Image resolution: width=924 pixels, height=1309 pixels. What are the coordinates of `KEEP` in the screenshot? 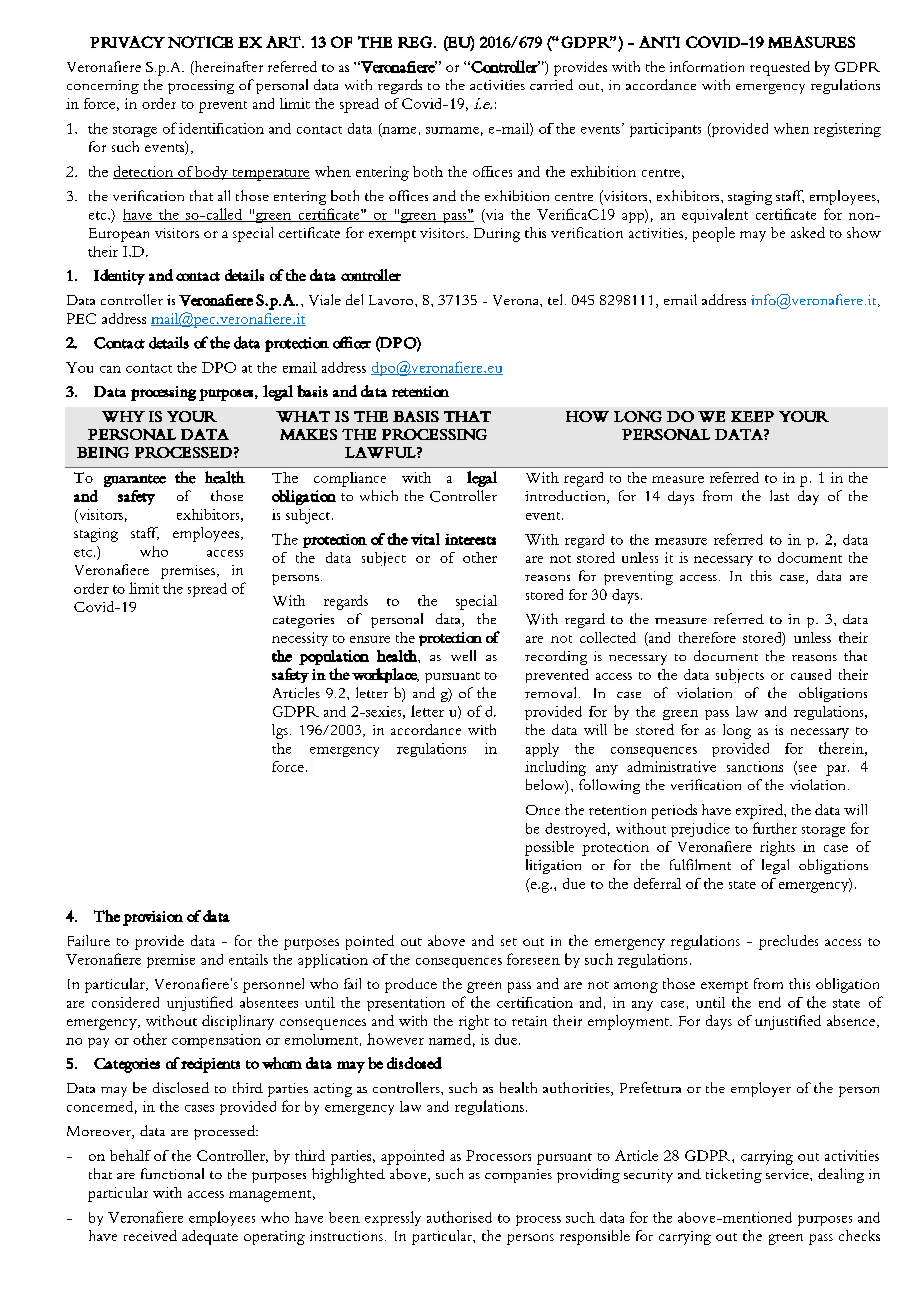 It's located at (752, 416).
